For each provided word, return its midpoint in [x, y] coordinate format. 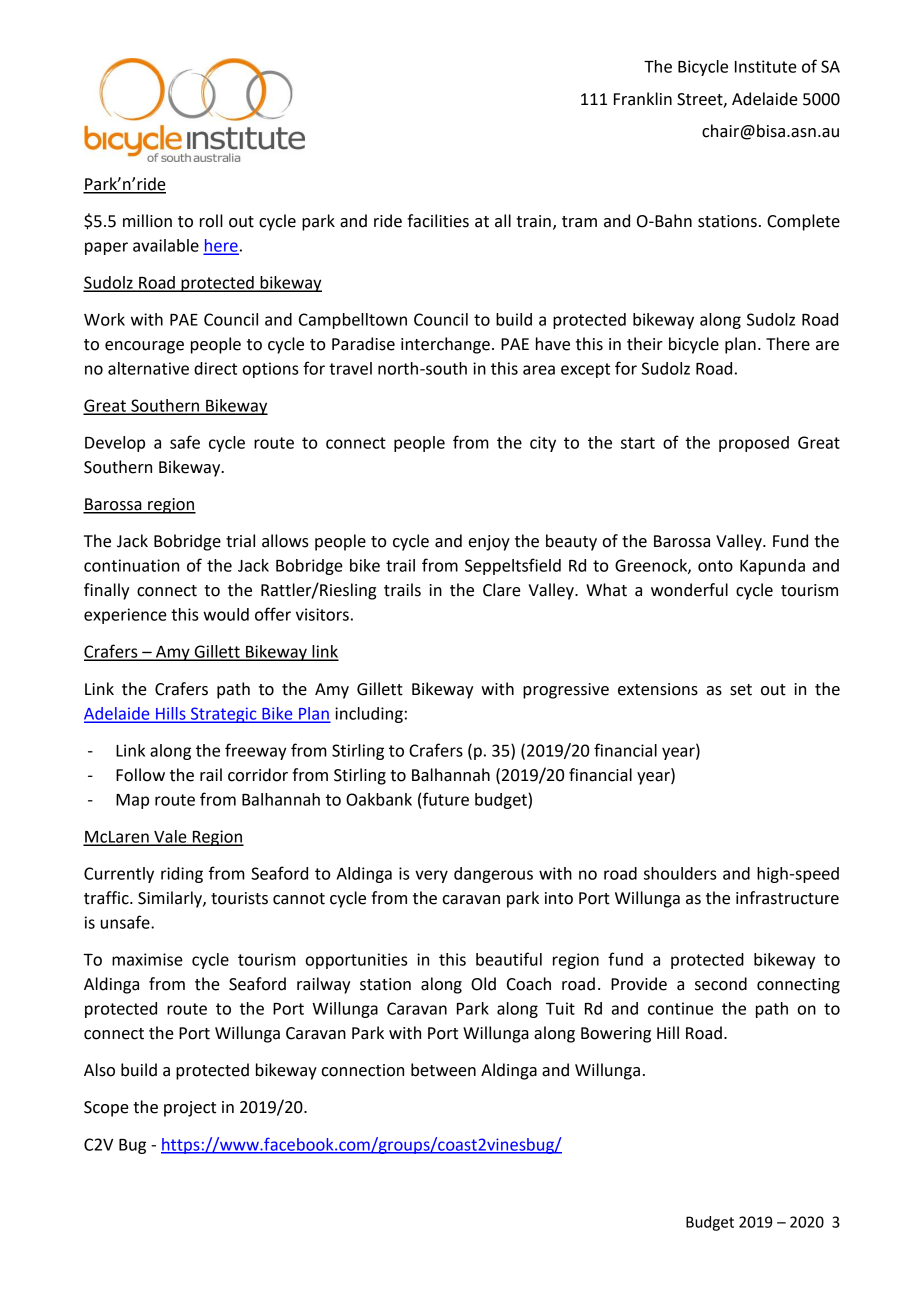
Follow [140, 775]
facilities [438, 221]
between [443, 1070]
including [369, 715]
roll [211, 221]
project [190, 1109]
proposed [754, 444]
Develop [115, 444]
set [741, 690]
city [543, 444]
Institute [766, 66]
